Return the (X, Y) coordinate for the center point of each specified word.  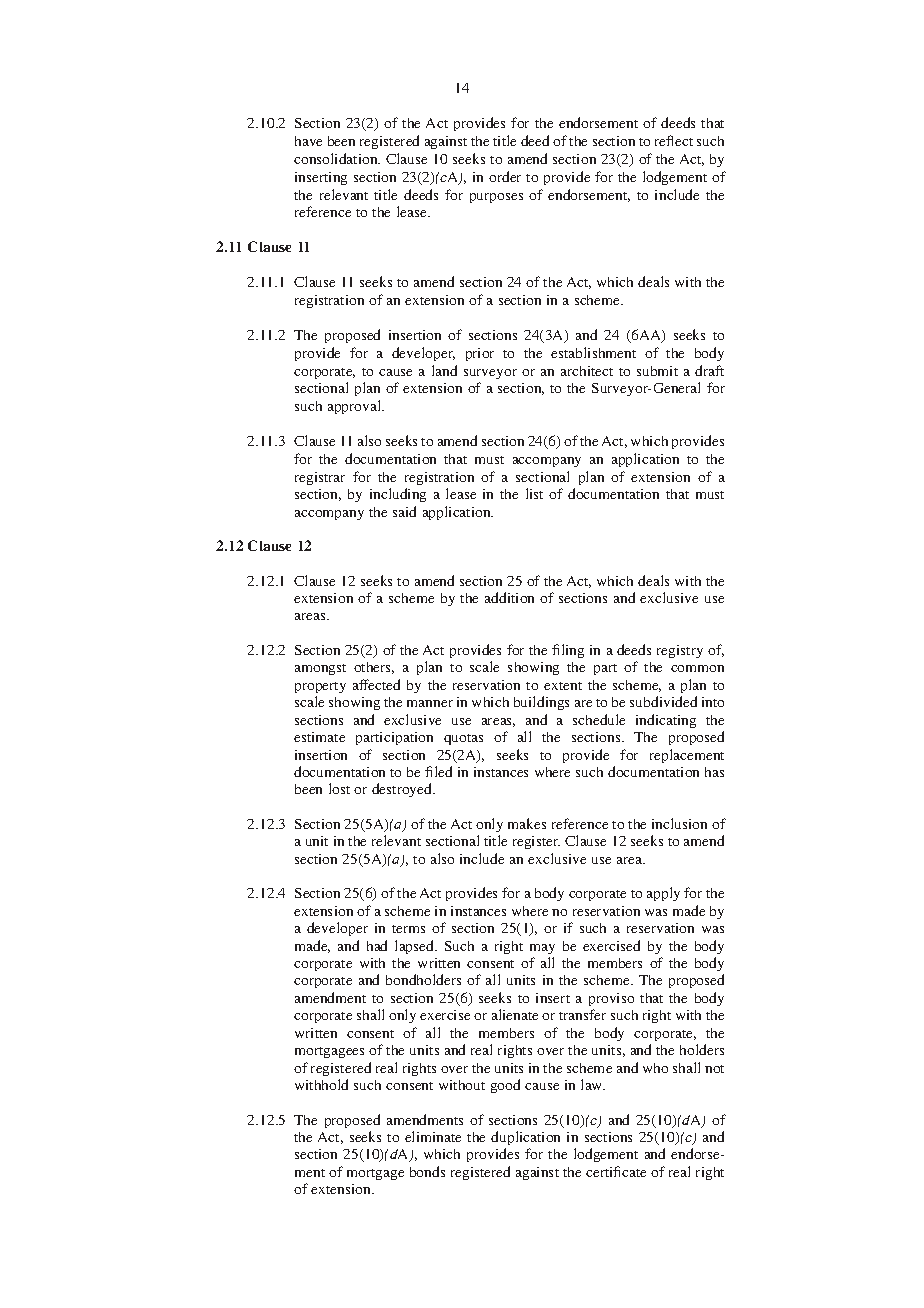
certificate (616, 1171)
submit (657, 371)
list (534, 493)
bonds (427, 1171)
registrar (320, 478)
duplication (525, 1138)
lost (339, 788)
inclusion (679, 823)
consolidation (337, 158)
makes (527, 823)
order (505, 176)
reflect (674, 140)
